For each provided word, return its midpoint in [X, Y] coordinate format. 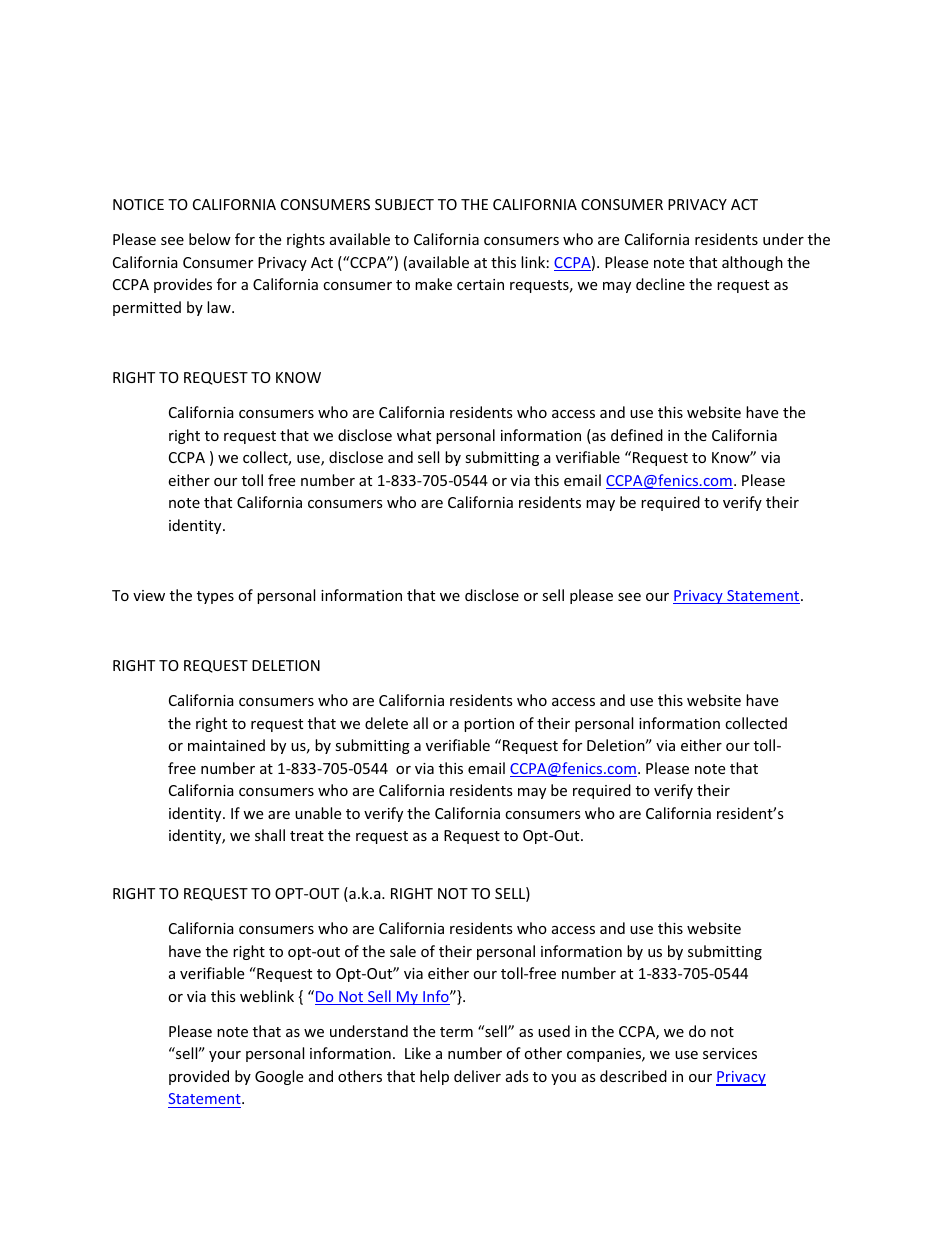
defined [637, 435]
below [210, 239]
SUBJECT [404, 204]
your [225, 1056]
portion [489, 725]
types [215, 597]
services [730, 1053]
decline [660, 284]
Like [418, 1053]
